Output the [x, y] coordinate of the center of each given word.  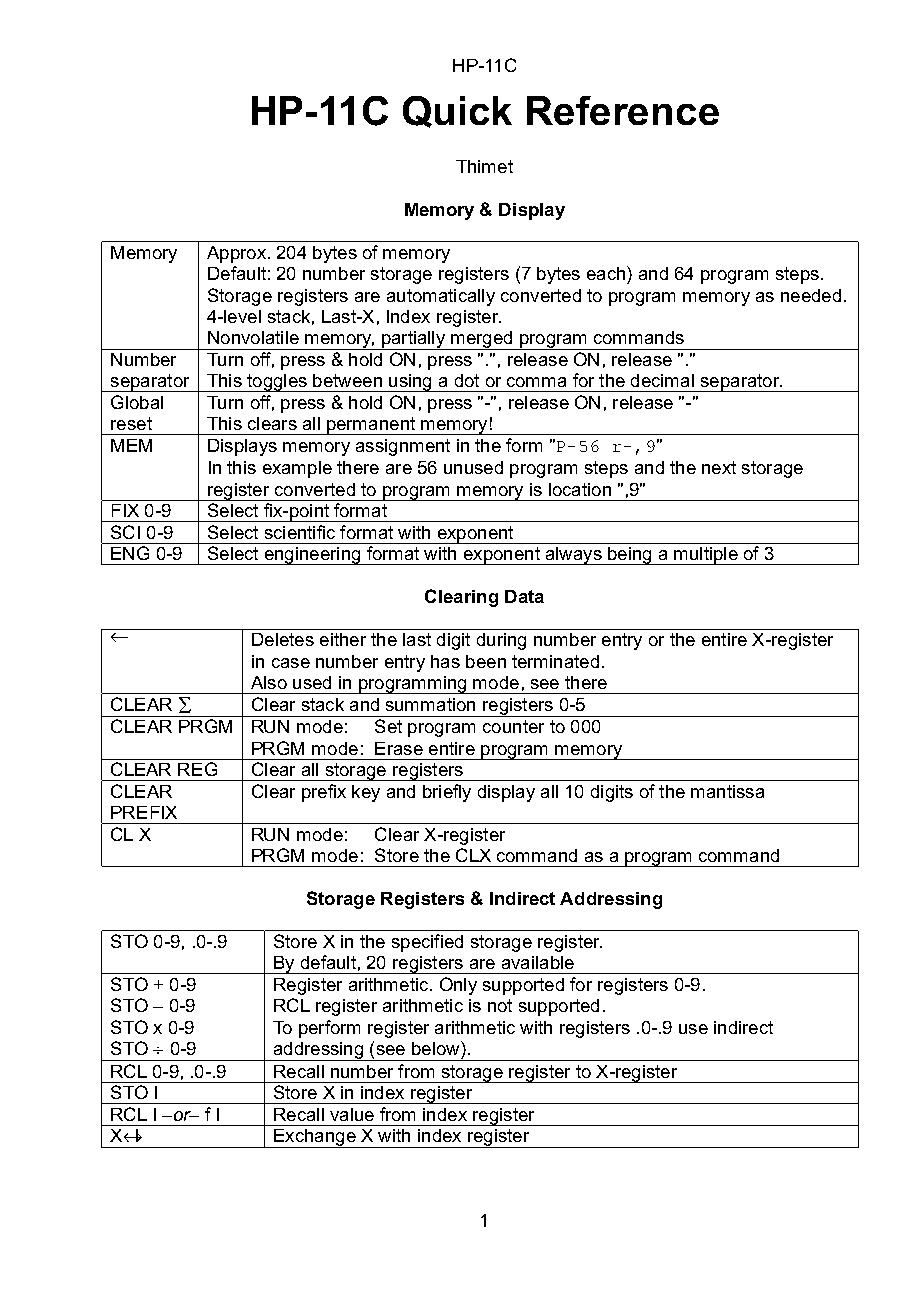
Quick [457, 112]
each [607, 273]
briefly [447, 793]
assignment [403, 447]
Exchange [315, 1138]
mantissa [727, 791]
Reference [623, 110]
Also [269, 682]
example [297, 469]
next [719, 467]
